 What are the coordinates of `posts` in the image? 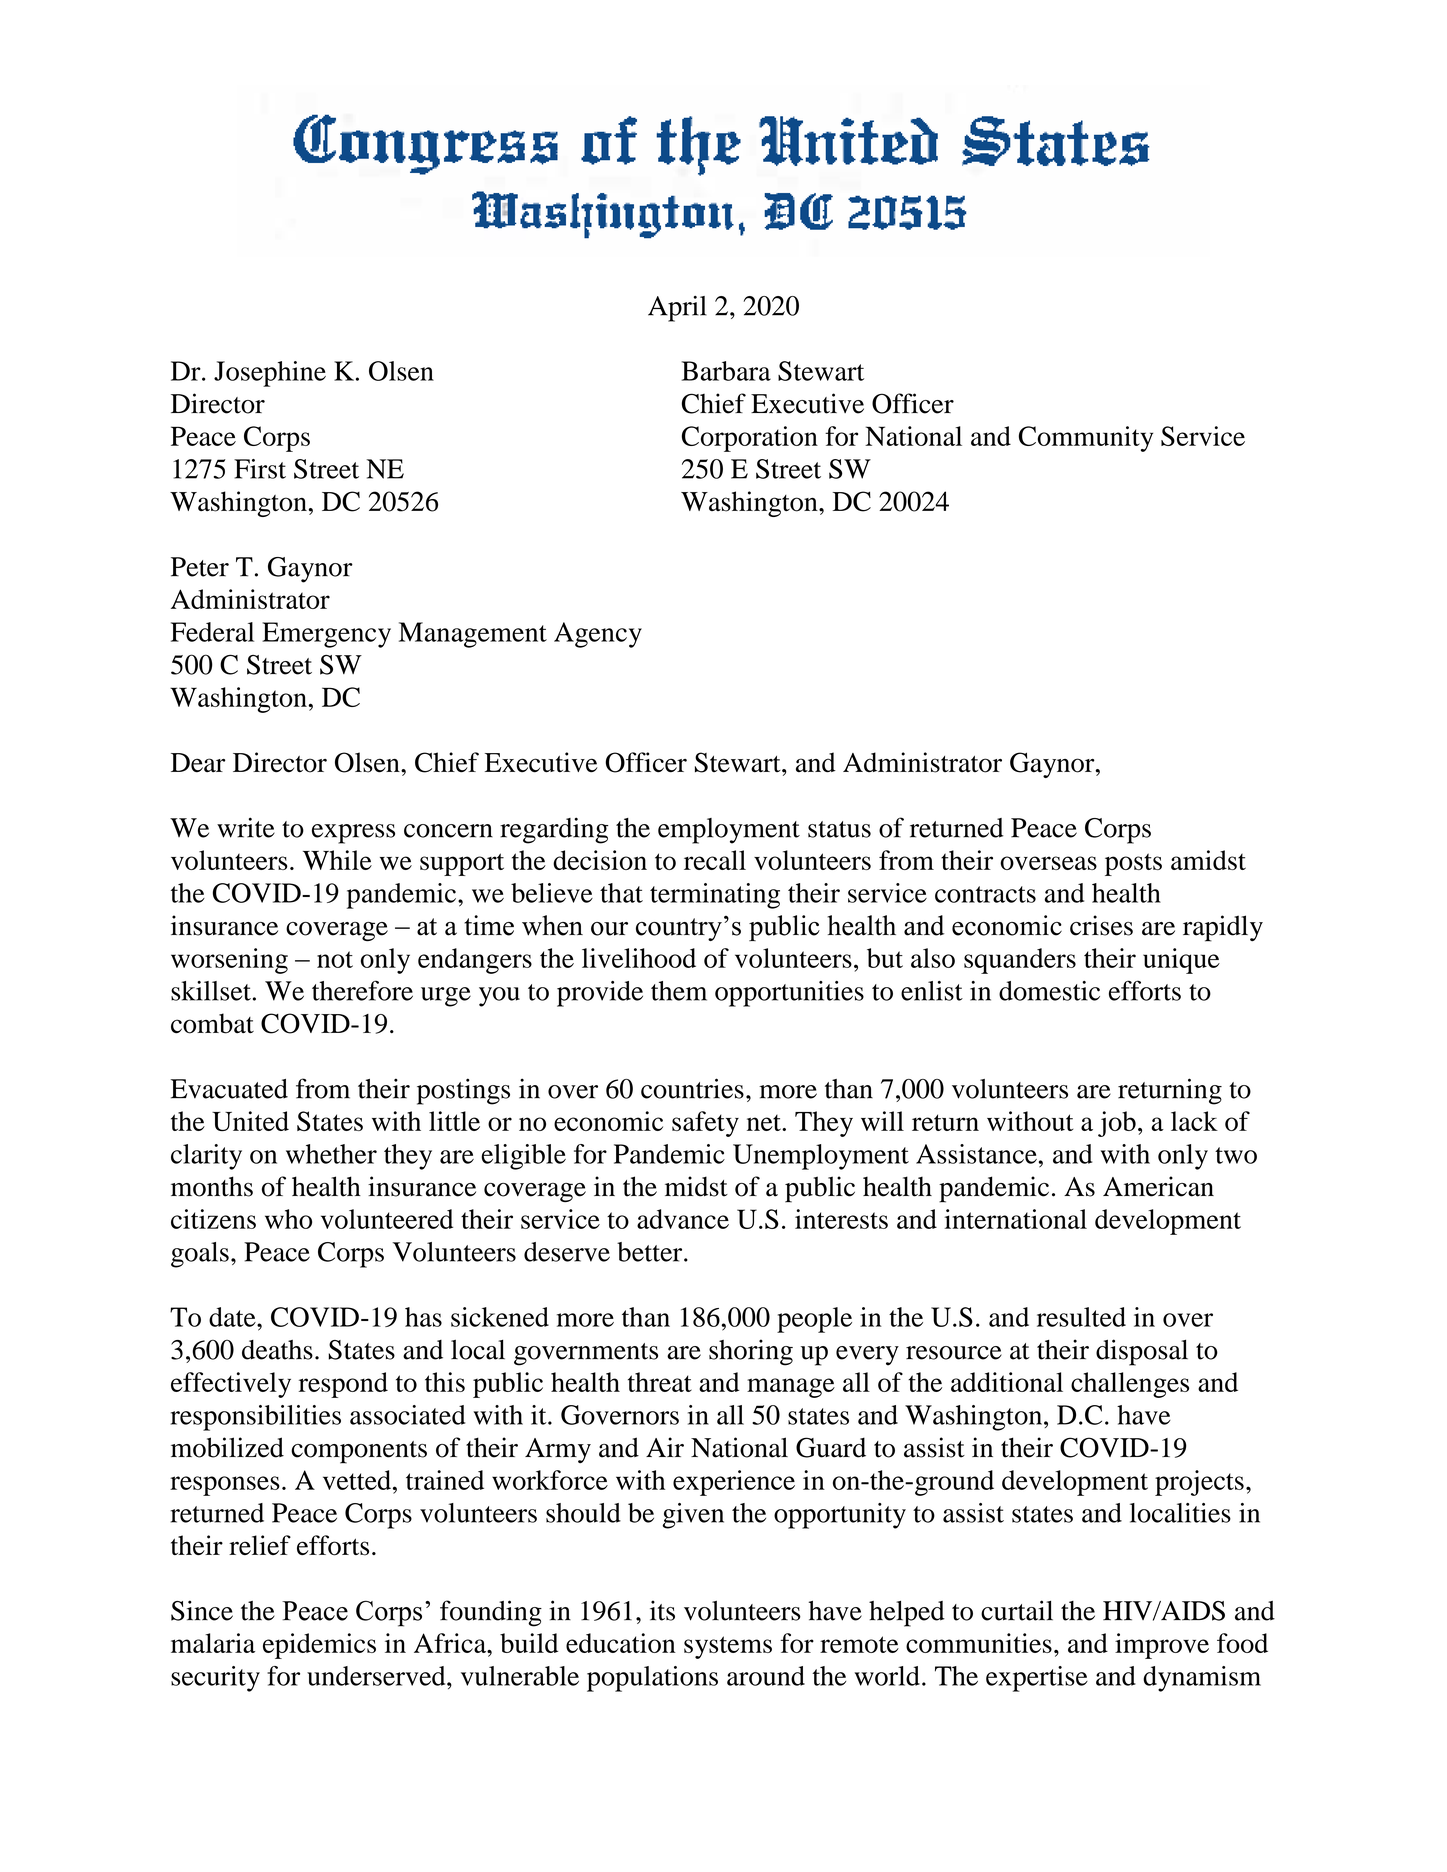 It's located at (1133, 864).
